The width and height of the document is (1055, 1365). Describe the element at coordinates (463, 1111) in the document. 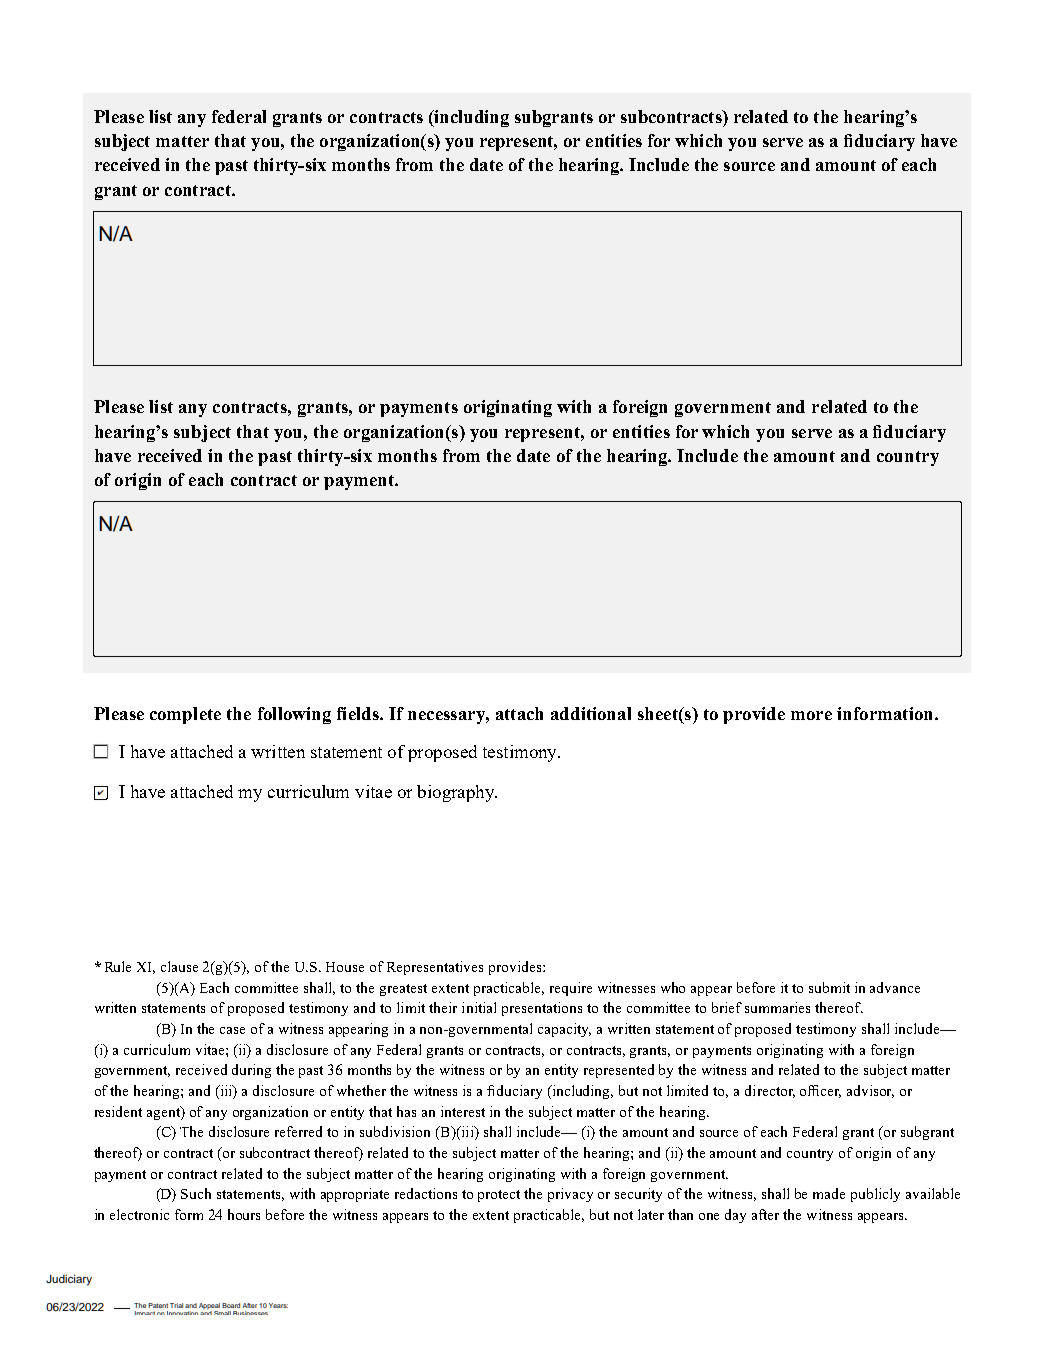

I see `interest` at that location.
